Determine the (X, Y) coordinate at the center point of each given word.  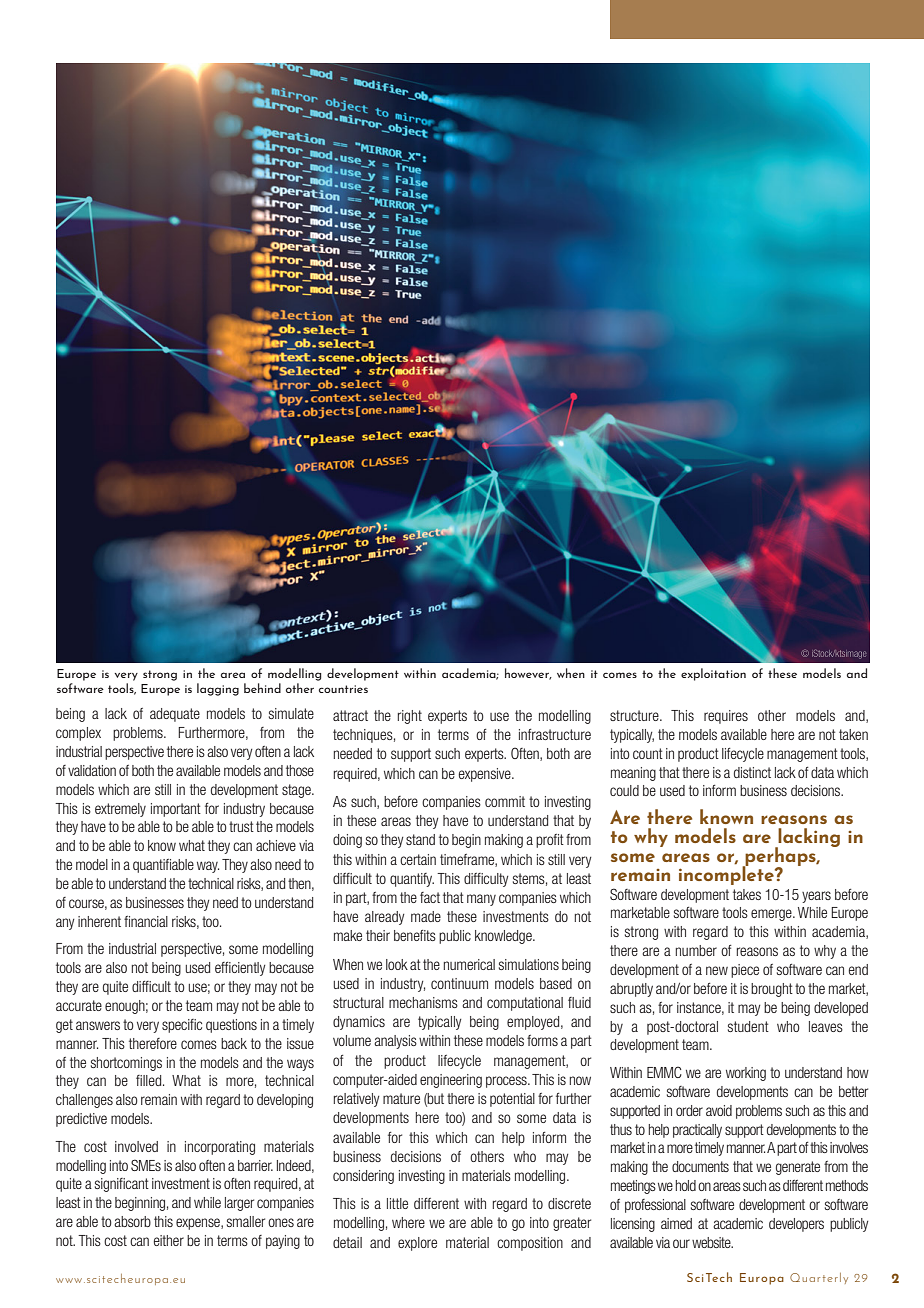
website (712, 1242)
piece (745, 971)
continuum (459, 983)
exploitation (713, 674)
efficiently (240, 969)
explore (417, 1244)
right (410, 717)
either (169, 1240)
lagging (218, 689)
